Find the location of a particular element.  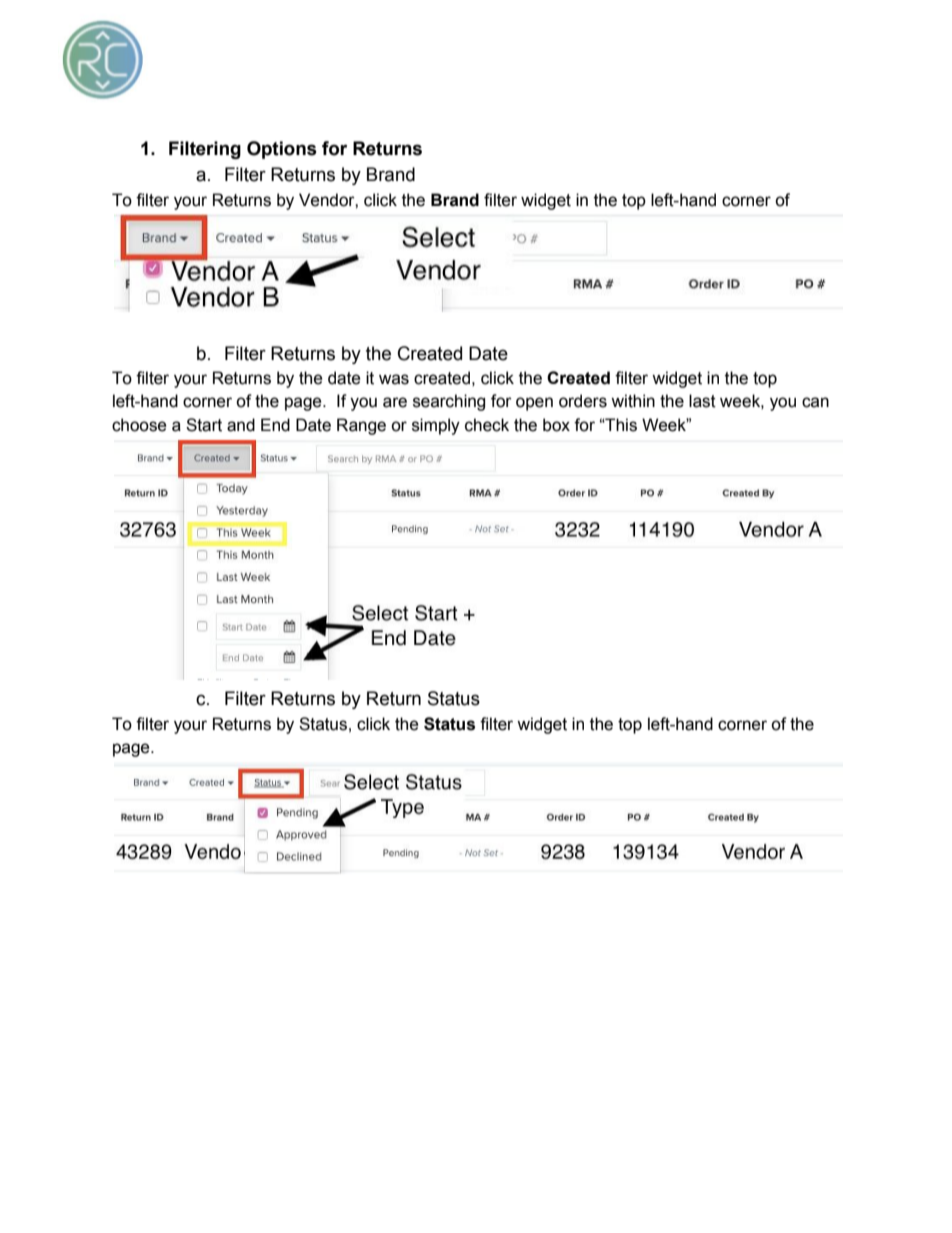

within is located at coordinates (633, 401).
